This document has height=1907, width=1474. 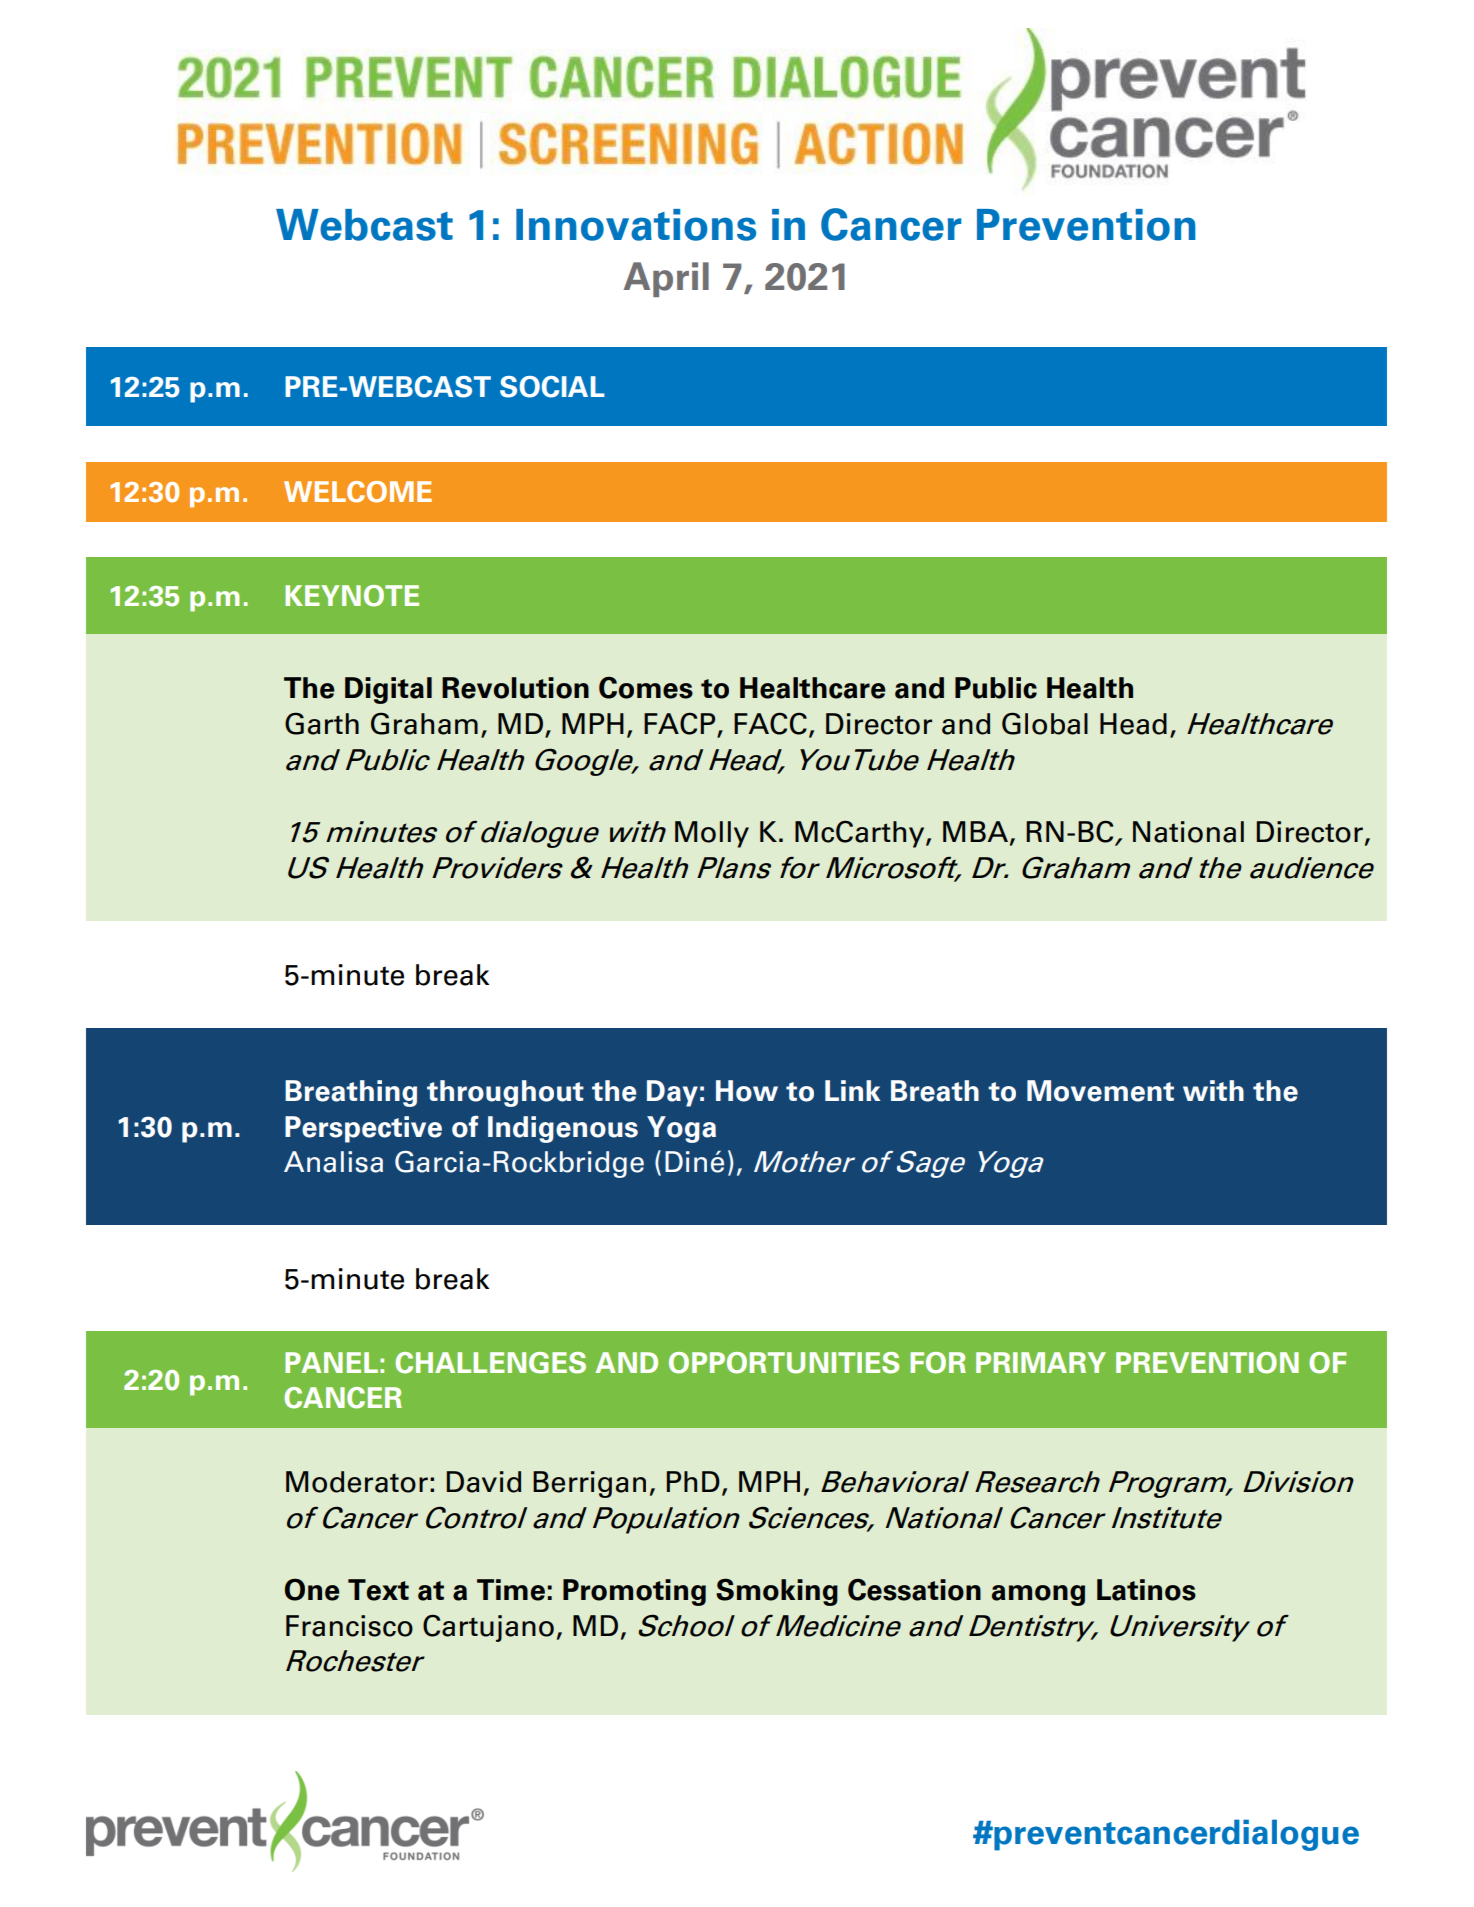 I want to click on April, so click(x=666, y=279).
